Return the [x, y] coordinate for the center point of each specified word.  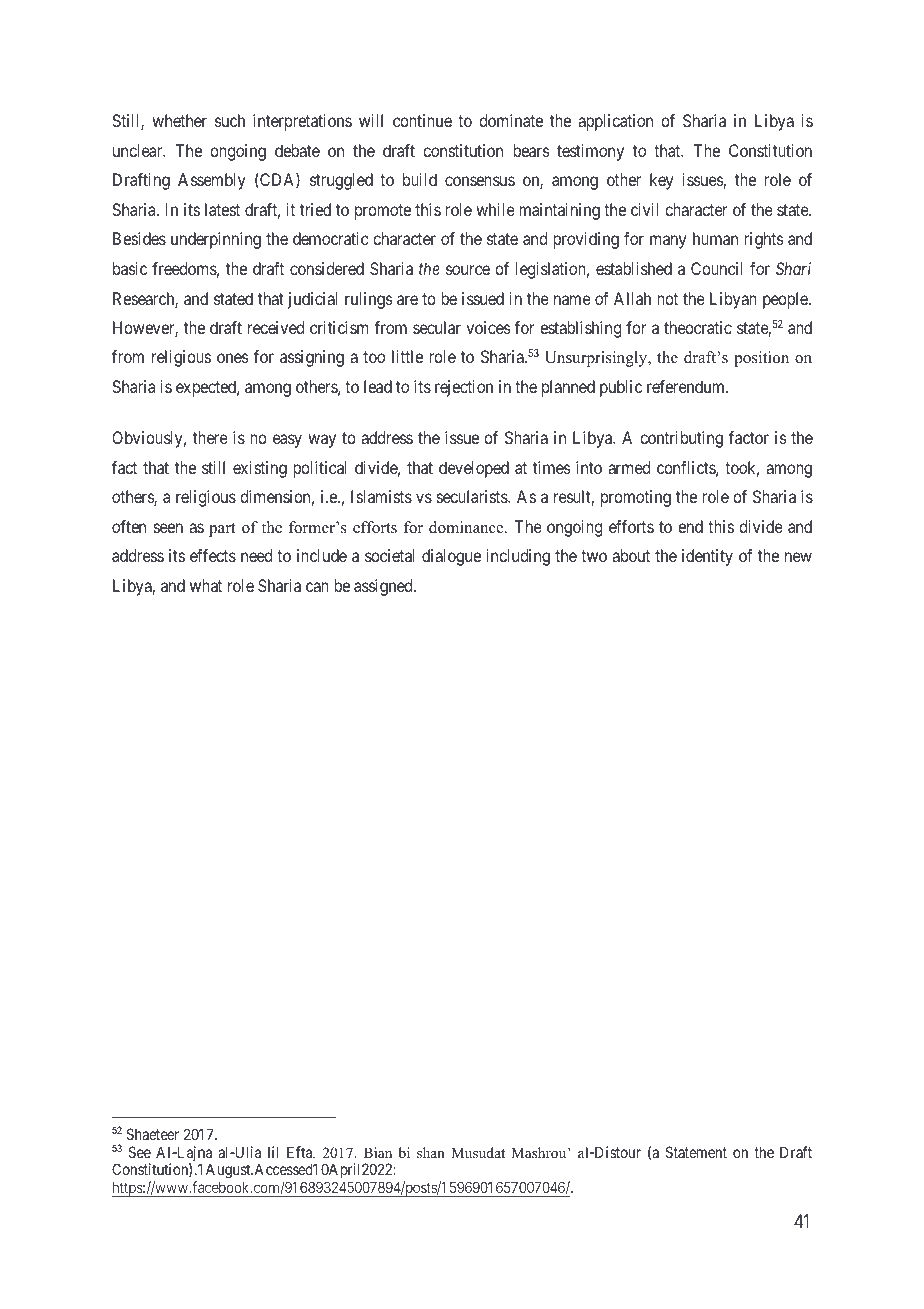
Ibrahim [785, 63]
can [317, 587]
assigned [384, 587]
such [230, 120]
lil [273, 1152]
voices [488, 327]
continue [422, 120]
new [798, 557]
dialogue [451, 557]
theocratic [698, 327]
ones [233, 358]
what [206, 585]
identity [707, 557]
